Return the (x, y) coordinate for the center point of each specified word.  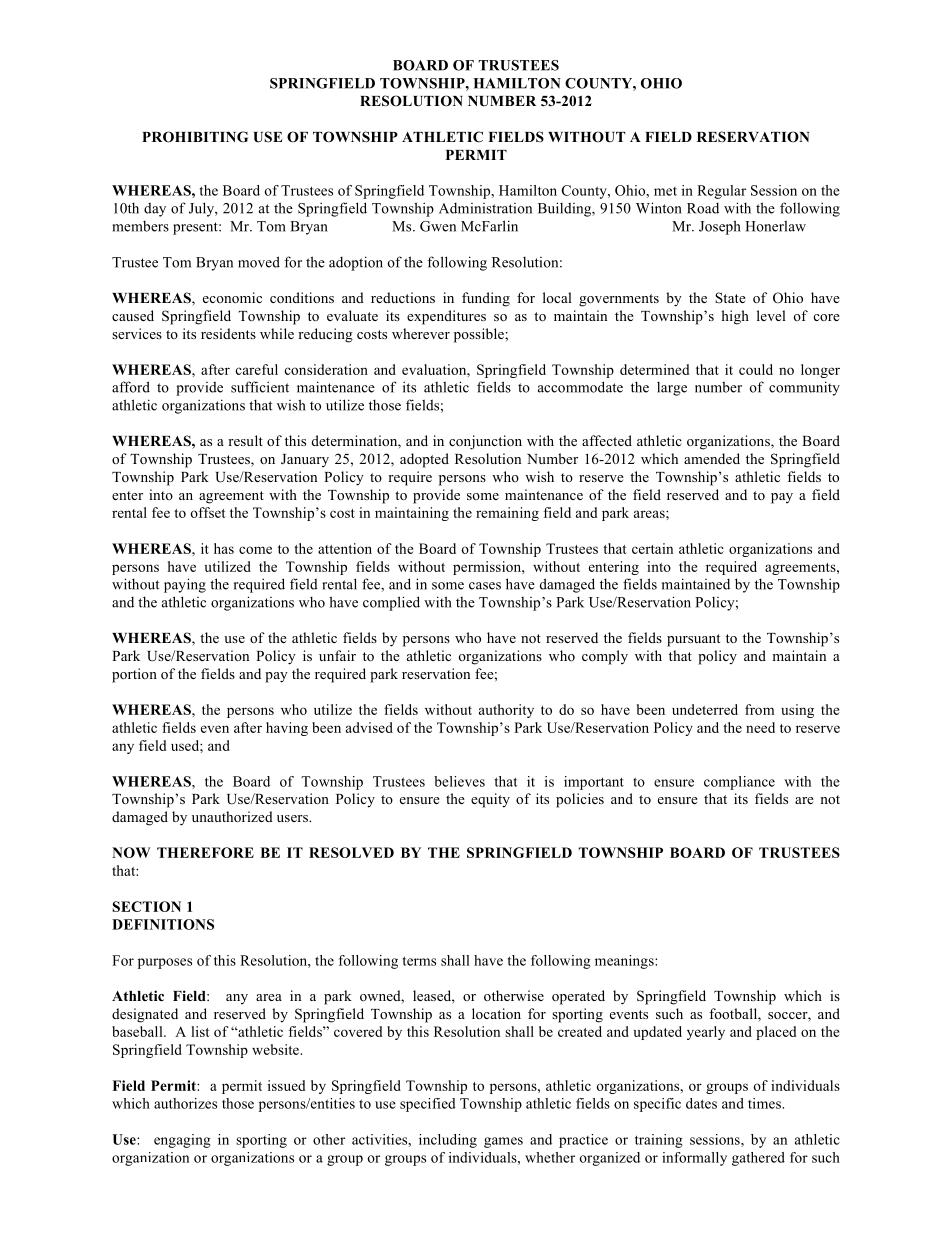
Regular (721, 192)
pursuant (693, 640)
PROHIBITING (195, 137)
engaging (182, 1141)
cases (485, 586)
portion (134, 675)
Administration (485, 208)
